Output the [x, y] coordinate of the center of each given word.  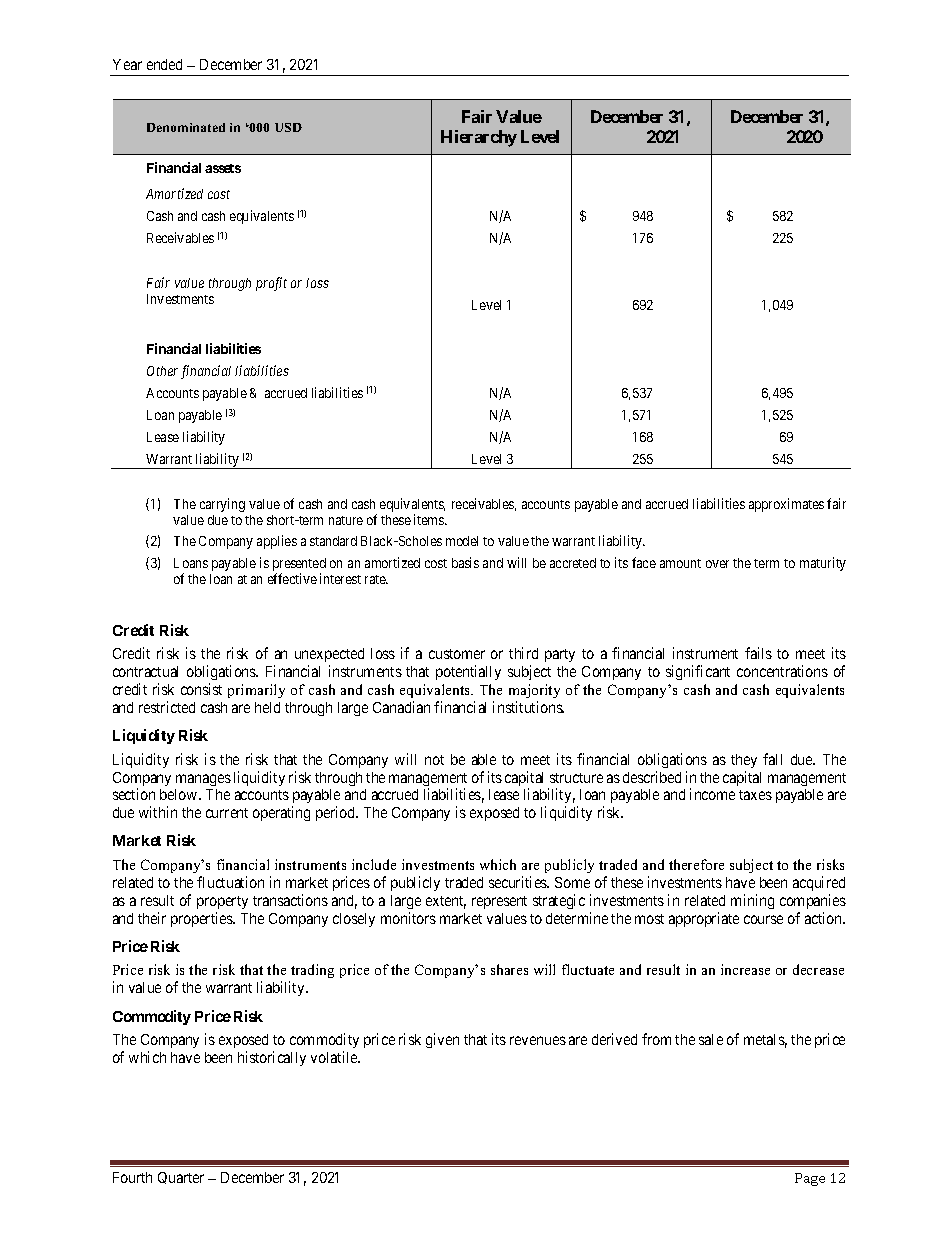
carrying [222, 505]
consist [201, 689]
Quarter [181, 1178]
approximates [786, 505]
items [430, 519]
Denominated [186, 127]
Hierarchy [479, 138]
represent [499, 902]
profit [271, 284]
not [434, 760]
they [744, 761]
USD [288, 127]
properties [203, 919]
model [462, 541]
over [717, 564]
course [763, 919]
